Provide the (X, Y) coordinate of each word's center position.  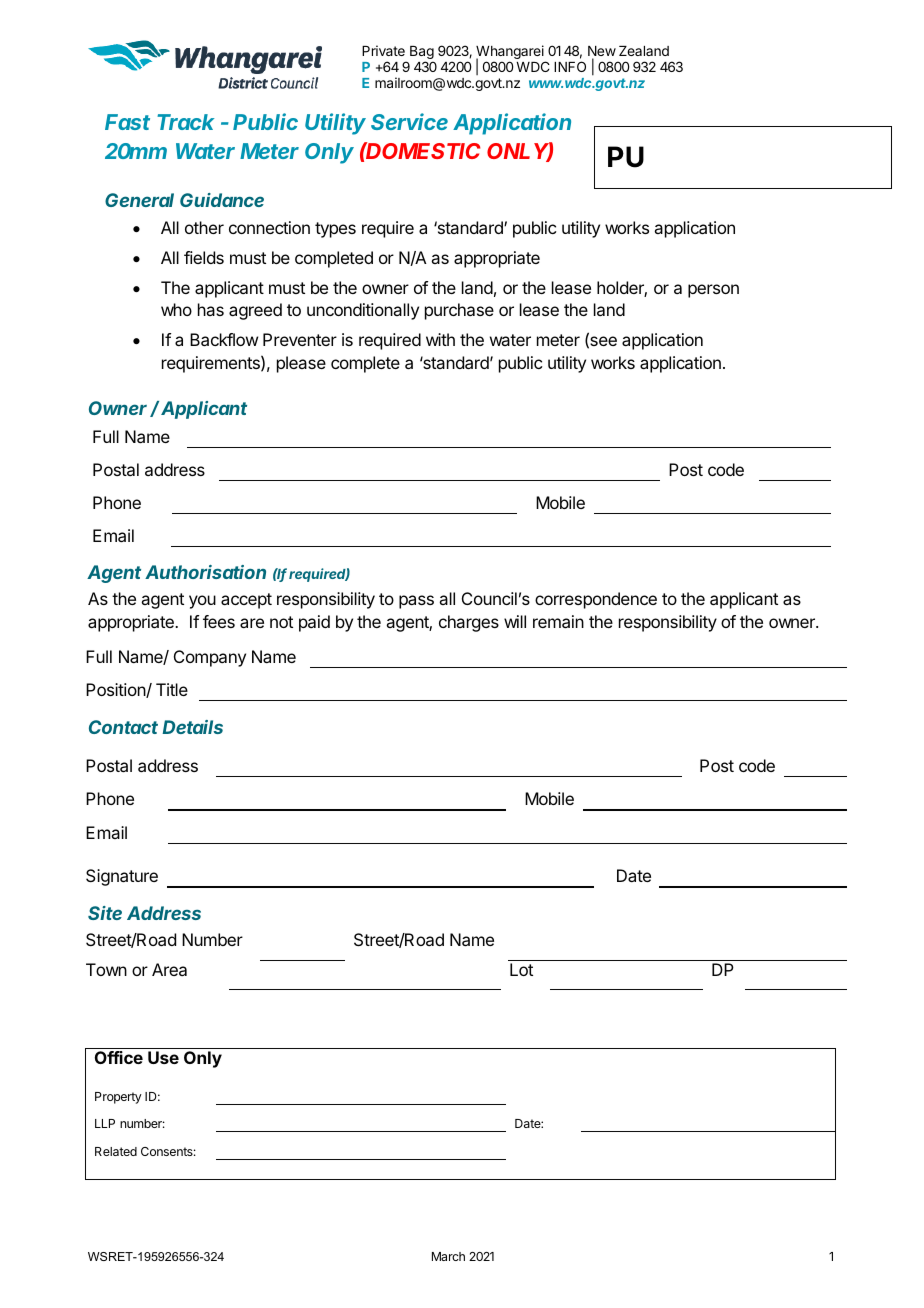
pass (416, 602)
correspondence (596, 600)
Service (409, 121)
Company (210, 658)
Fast (127, 122)
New (602, 53)
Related (116, 1151)
